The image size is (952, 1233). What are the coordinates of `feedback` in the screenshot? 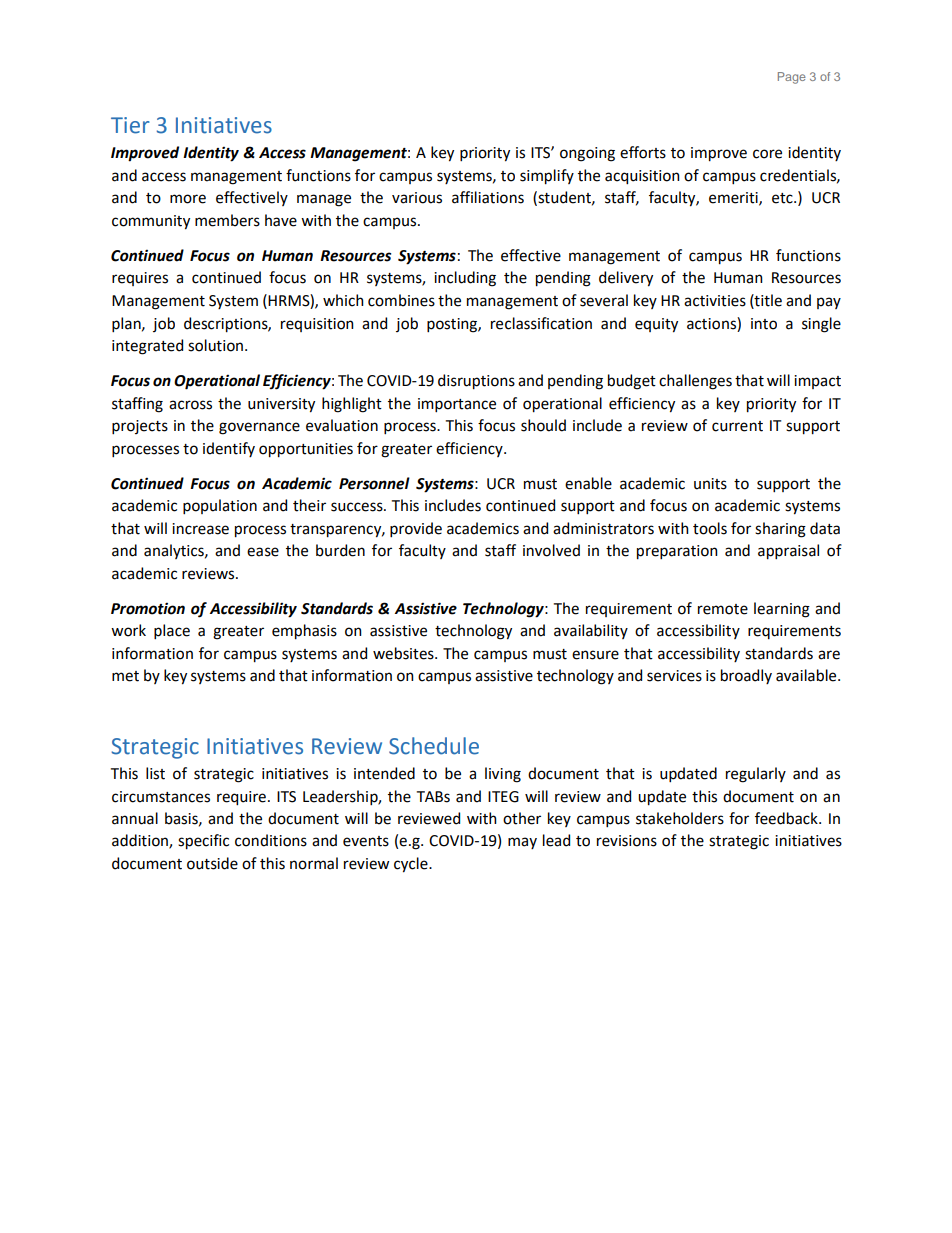 It's located at (787, 818).
